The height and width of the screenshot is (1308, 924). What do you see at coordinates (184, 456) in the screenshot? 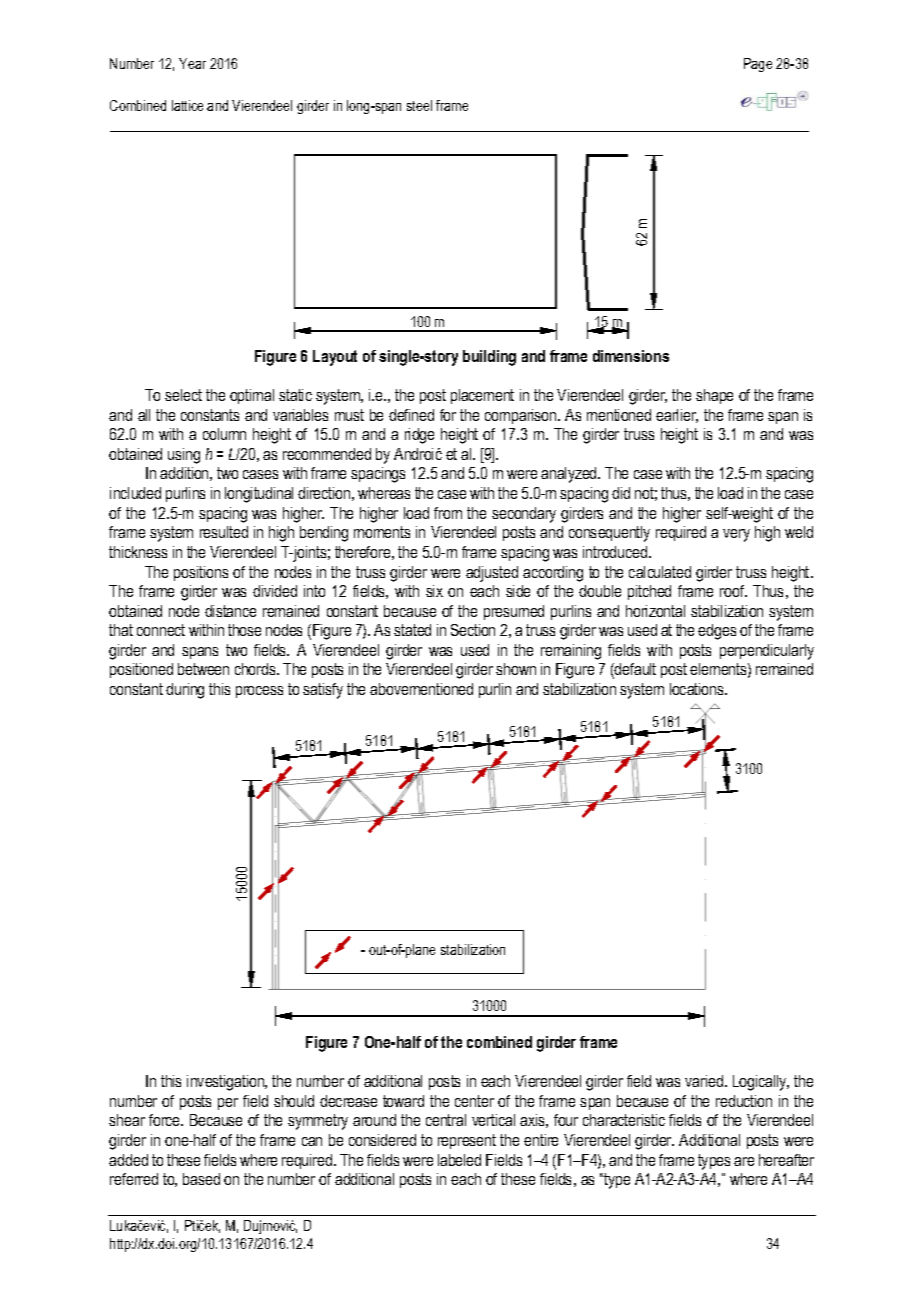
I see `using` at bounding box center [184, 456].
